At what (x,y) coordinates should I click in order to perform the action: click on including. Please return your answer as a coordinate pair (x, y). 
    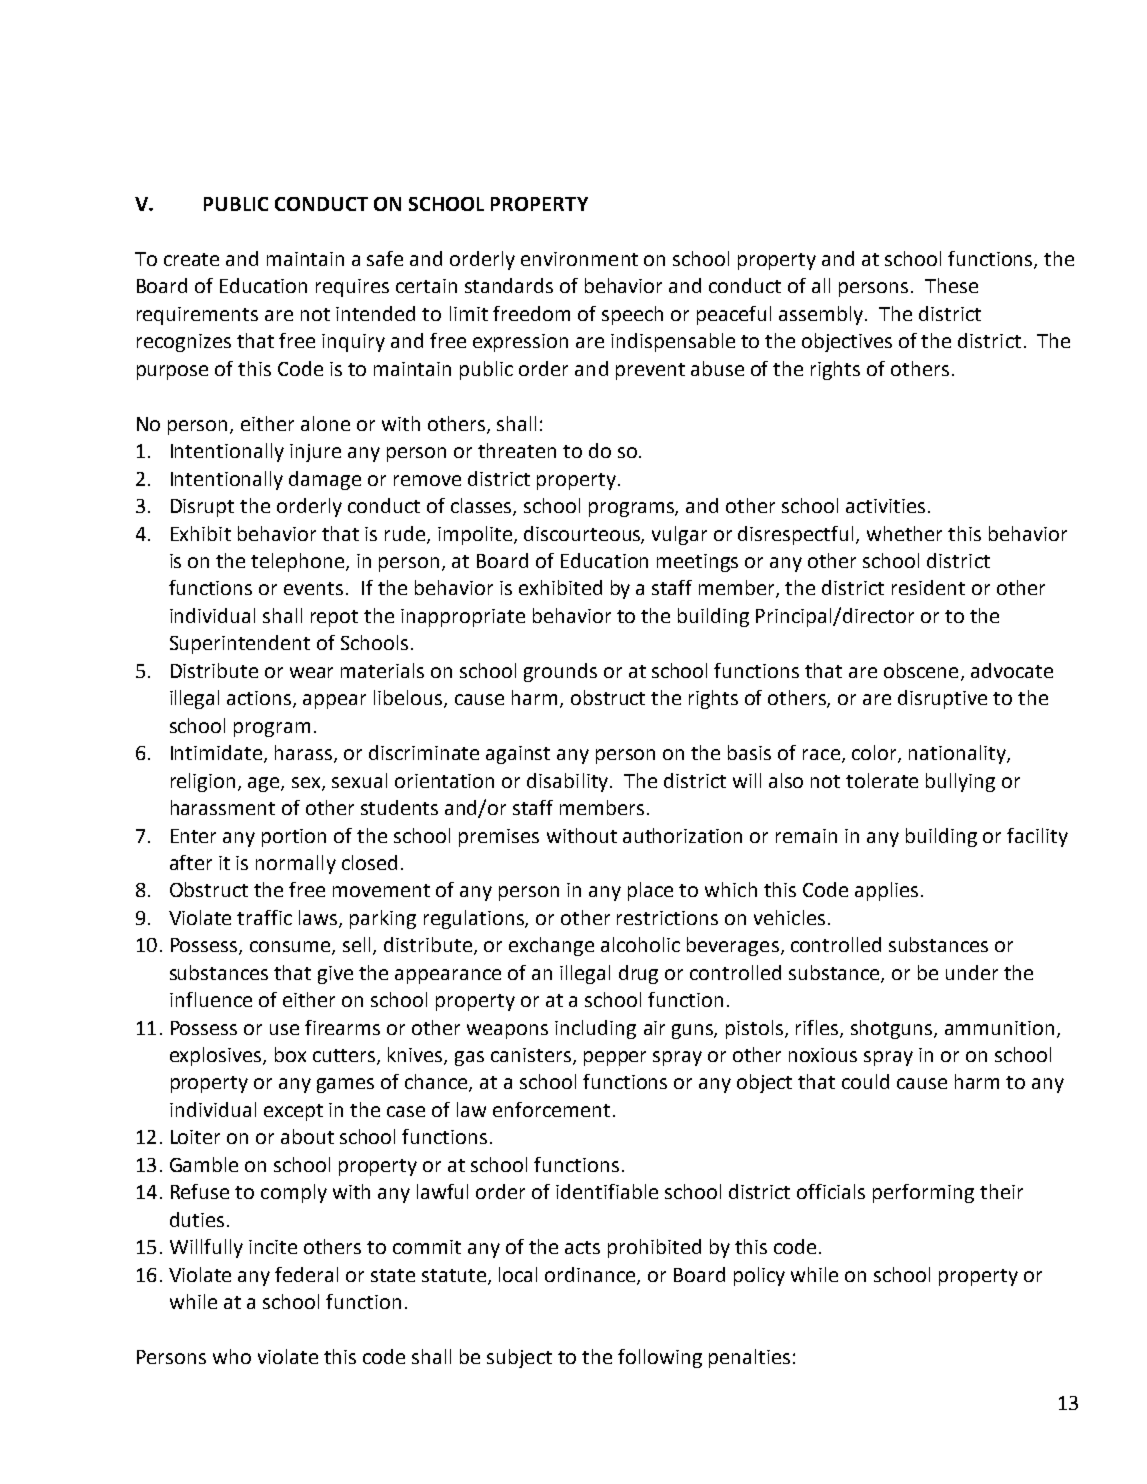
    Looking at the image, I should click on (595, 1029).
